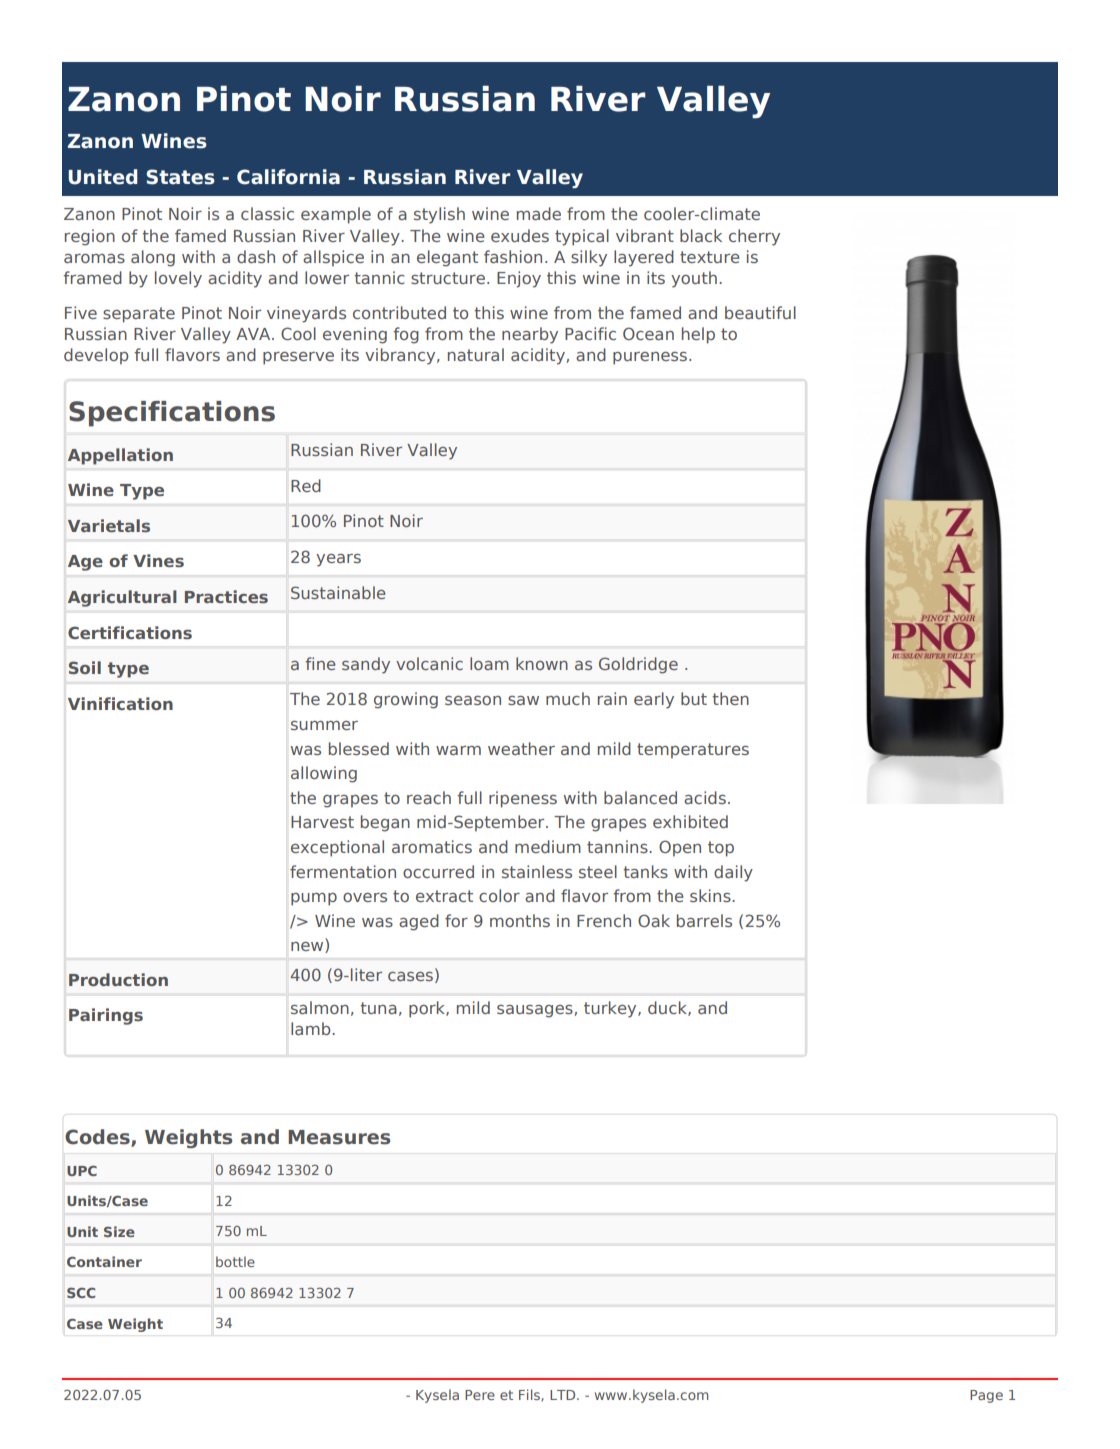 The height and width of the document is (1449, 1120). What do you see at coordinates (324, 774) in the document?
I see `allowing` at bounding box center [324, 774].
